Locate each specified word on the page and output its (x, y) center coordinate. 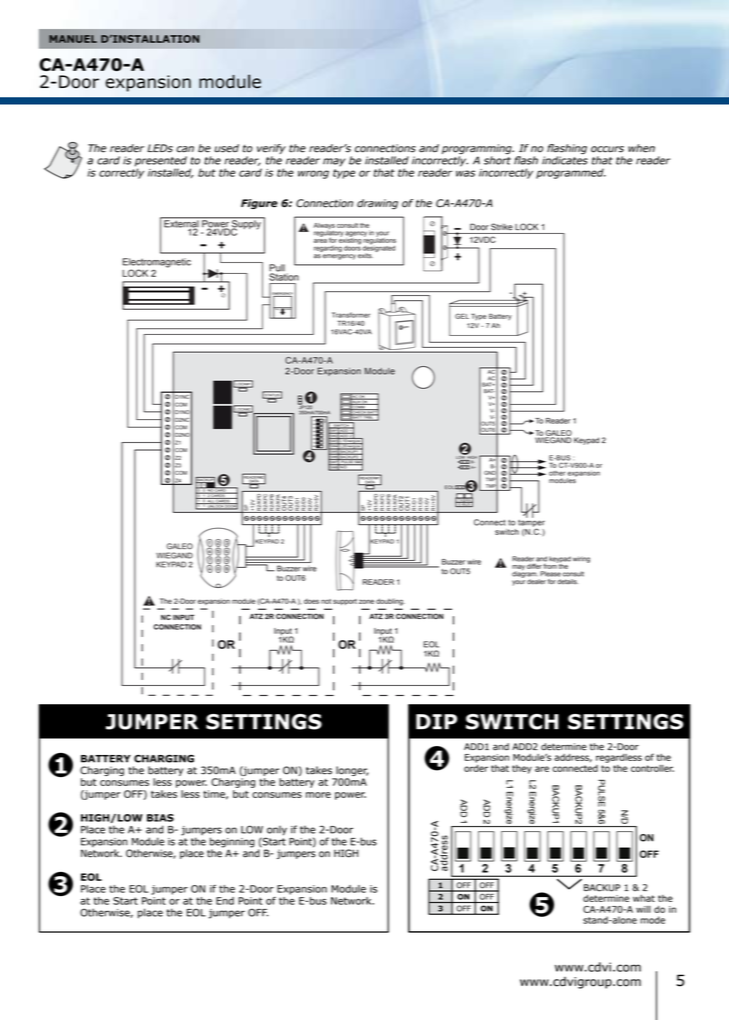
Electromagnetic (157, 264)
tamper (531, 523)
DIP (436, 721)
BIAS (160, 818)
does (311, 601)
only (276, 832)
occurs (607, 149)
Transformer (351, 315)
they (522, 769)
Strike (502, 227)
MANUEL (73, 39)
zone (366, 601)
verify (271, 149)
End (225, 901)
